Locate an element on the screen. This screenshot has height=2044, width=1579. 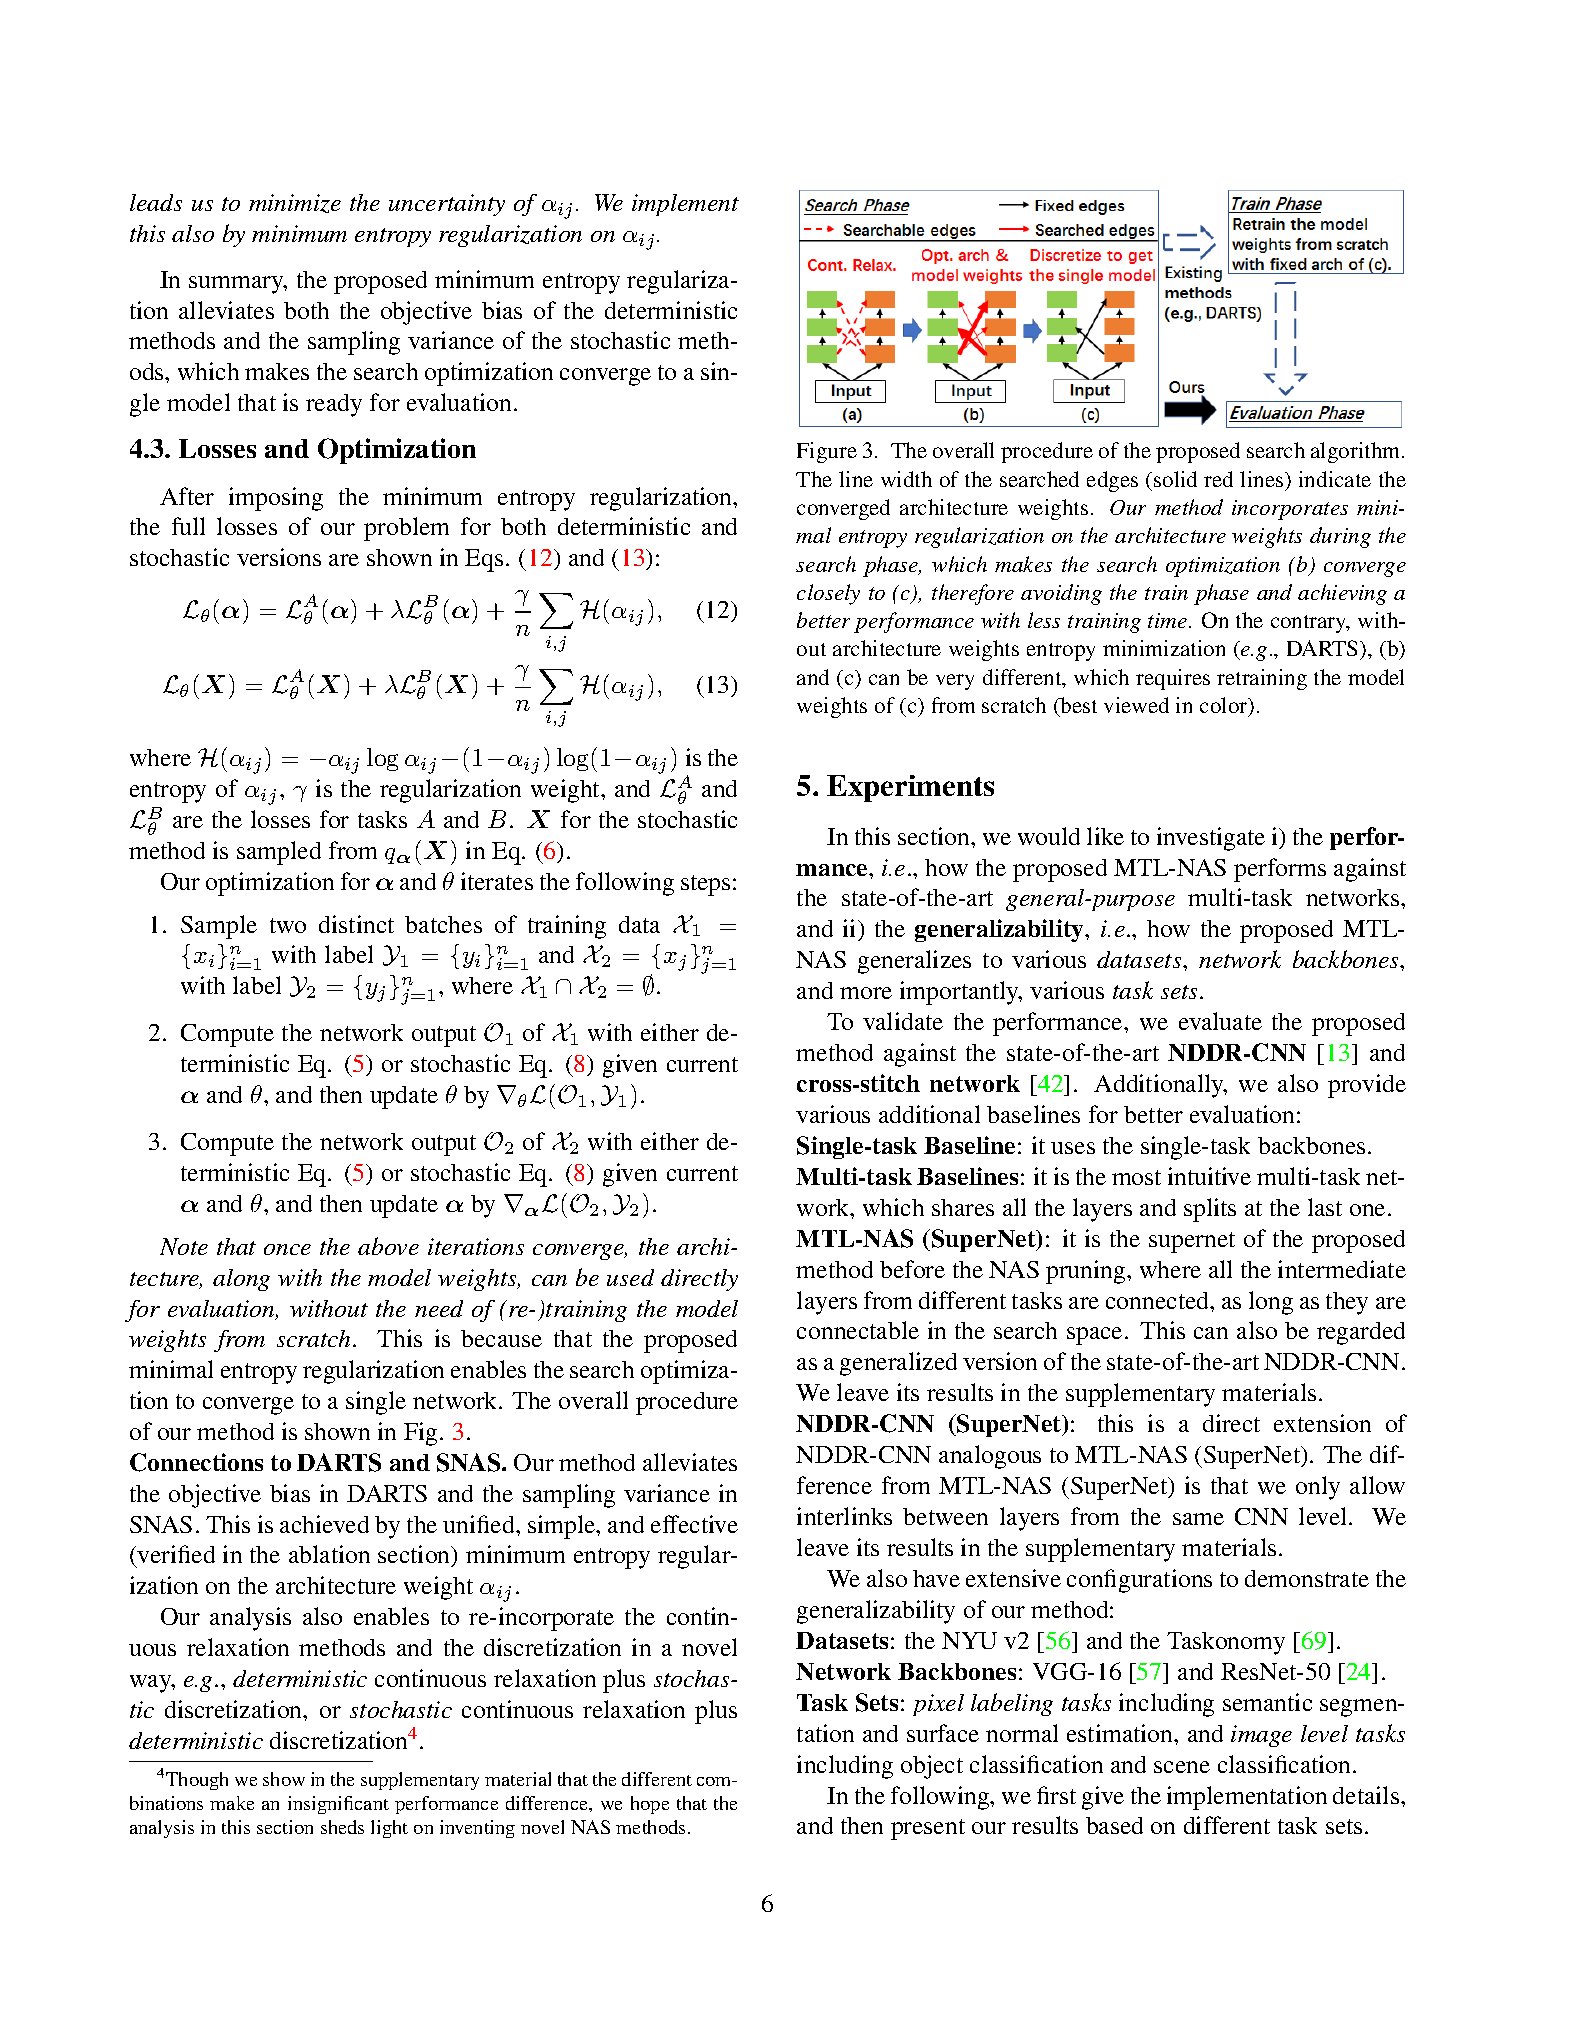
Figure is located at coordinates (827, 452).
